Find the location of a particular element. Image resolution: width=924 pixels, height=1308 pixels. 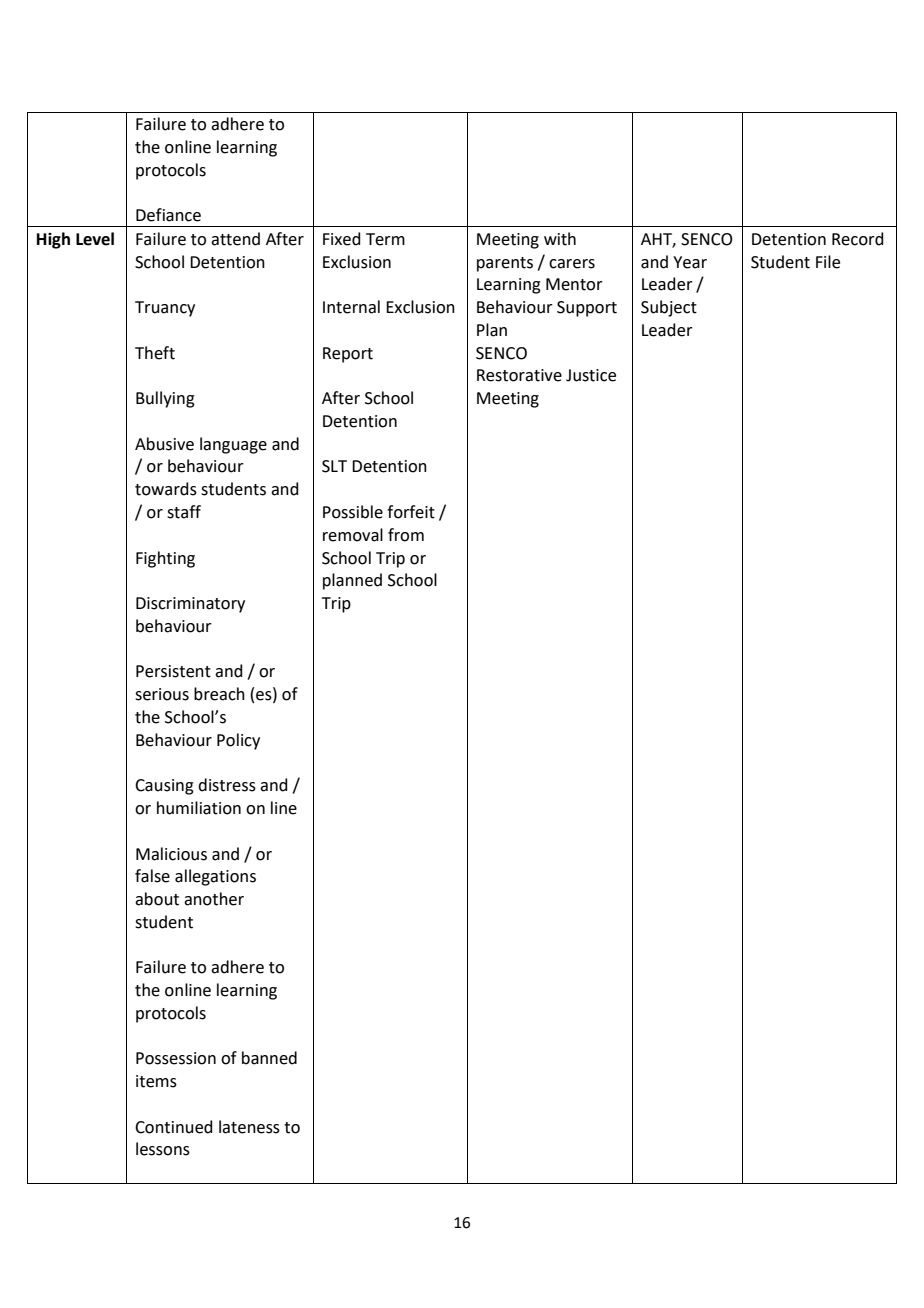

from is located at coordinates (406, 535).
